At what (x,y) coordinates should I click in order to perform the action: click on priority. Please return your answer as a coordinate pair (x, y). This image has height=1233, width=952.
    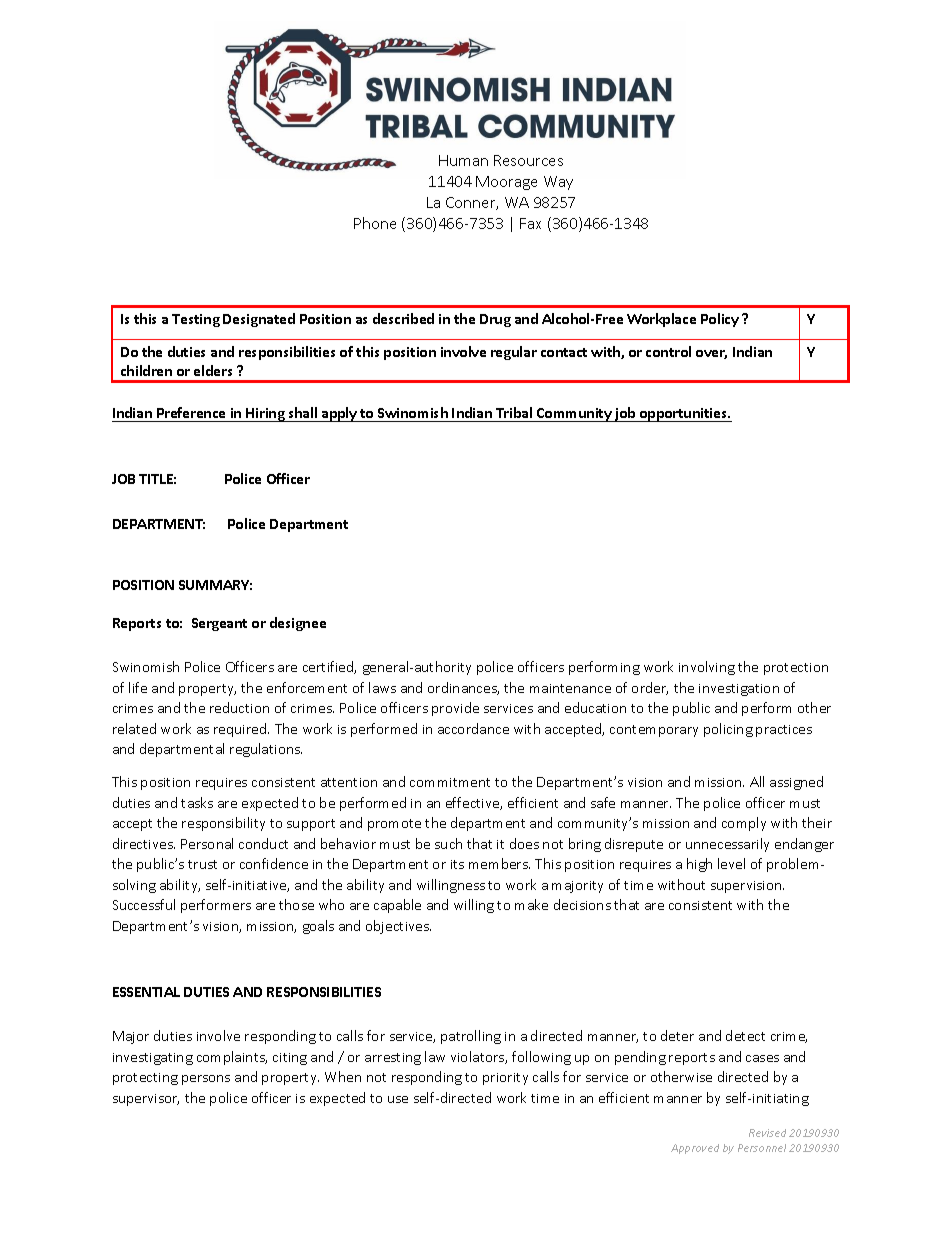
    Looking at the image, I should click on (505, 1079).
